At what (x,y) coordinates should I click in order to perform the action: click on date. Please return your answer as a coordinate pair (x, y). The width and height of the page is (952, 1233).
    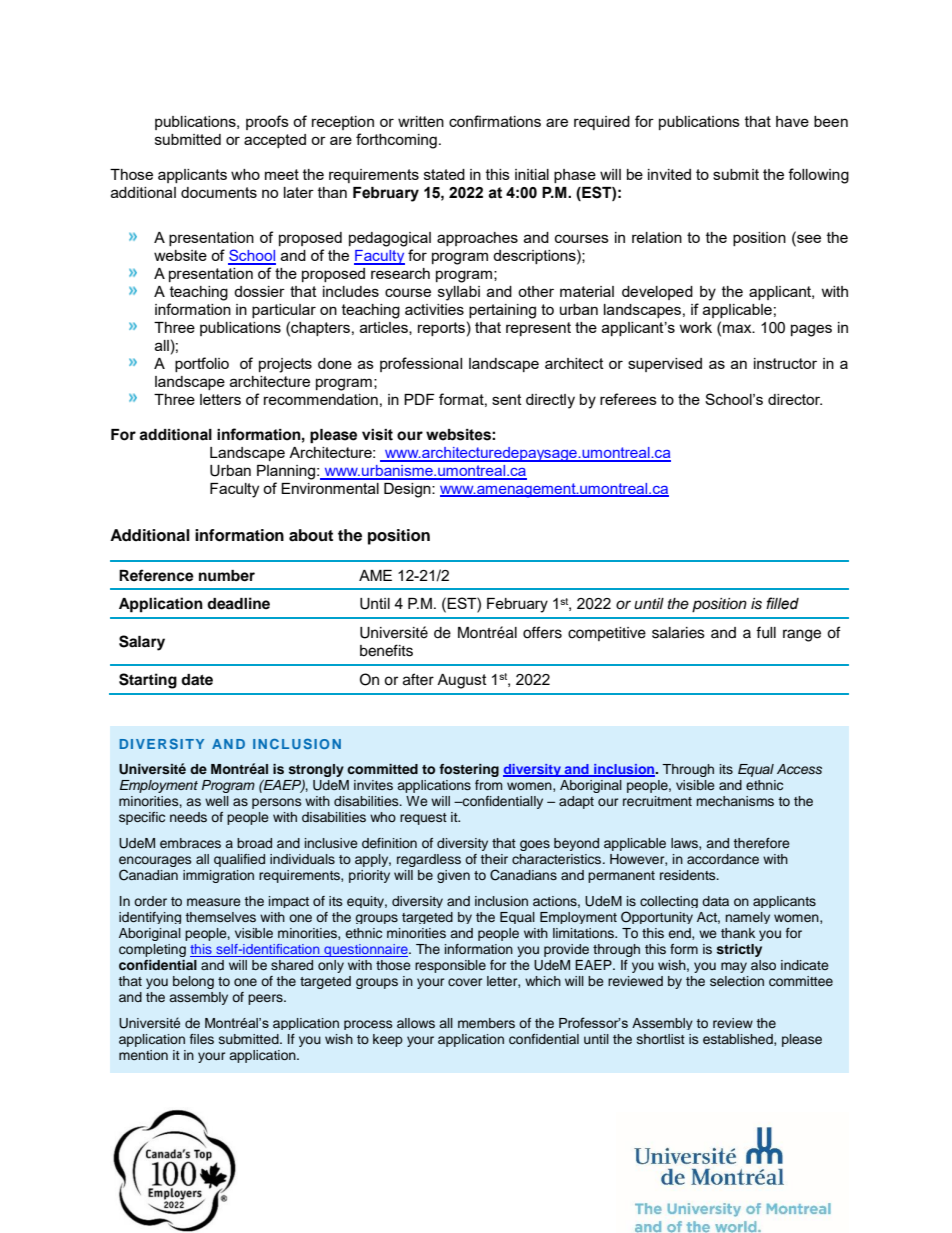
    Looking at the image, I should click on (197, 679).
